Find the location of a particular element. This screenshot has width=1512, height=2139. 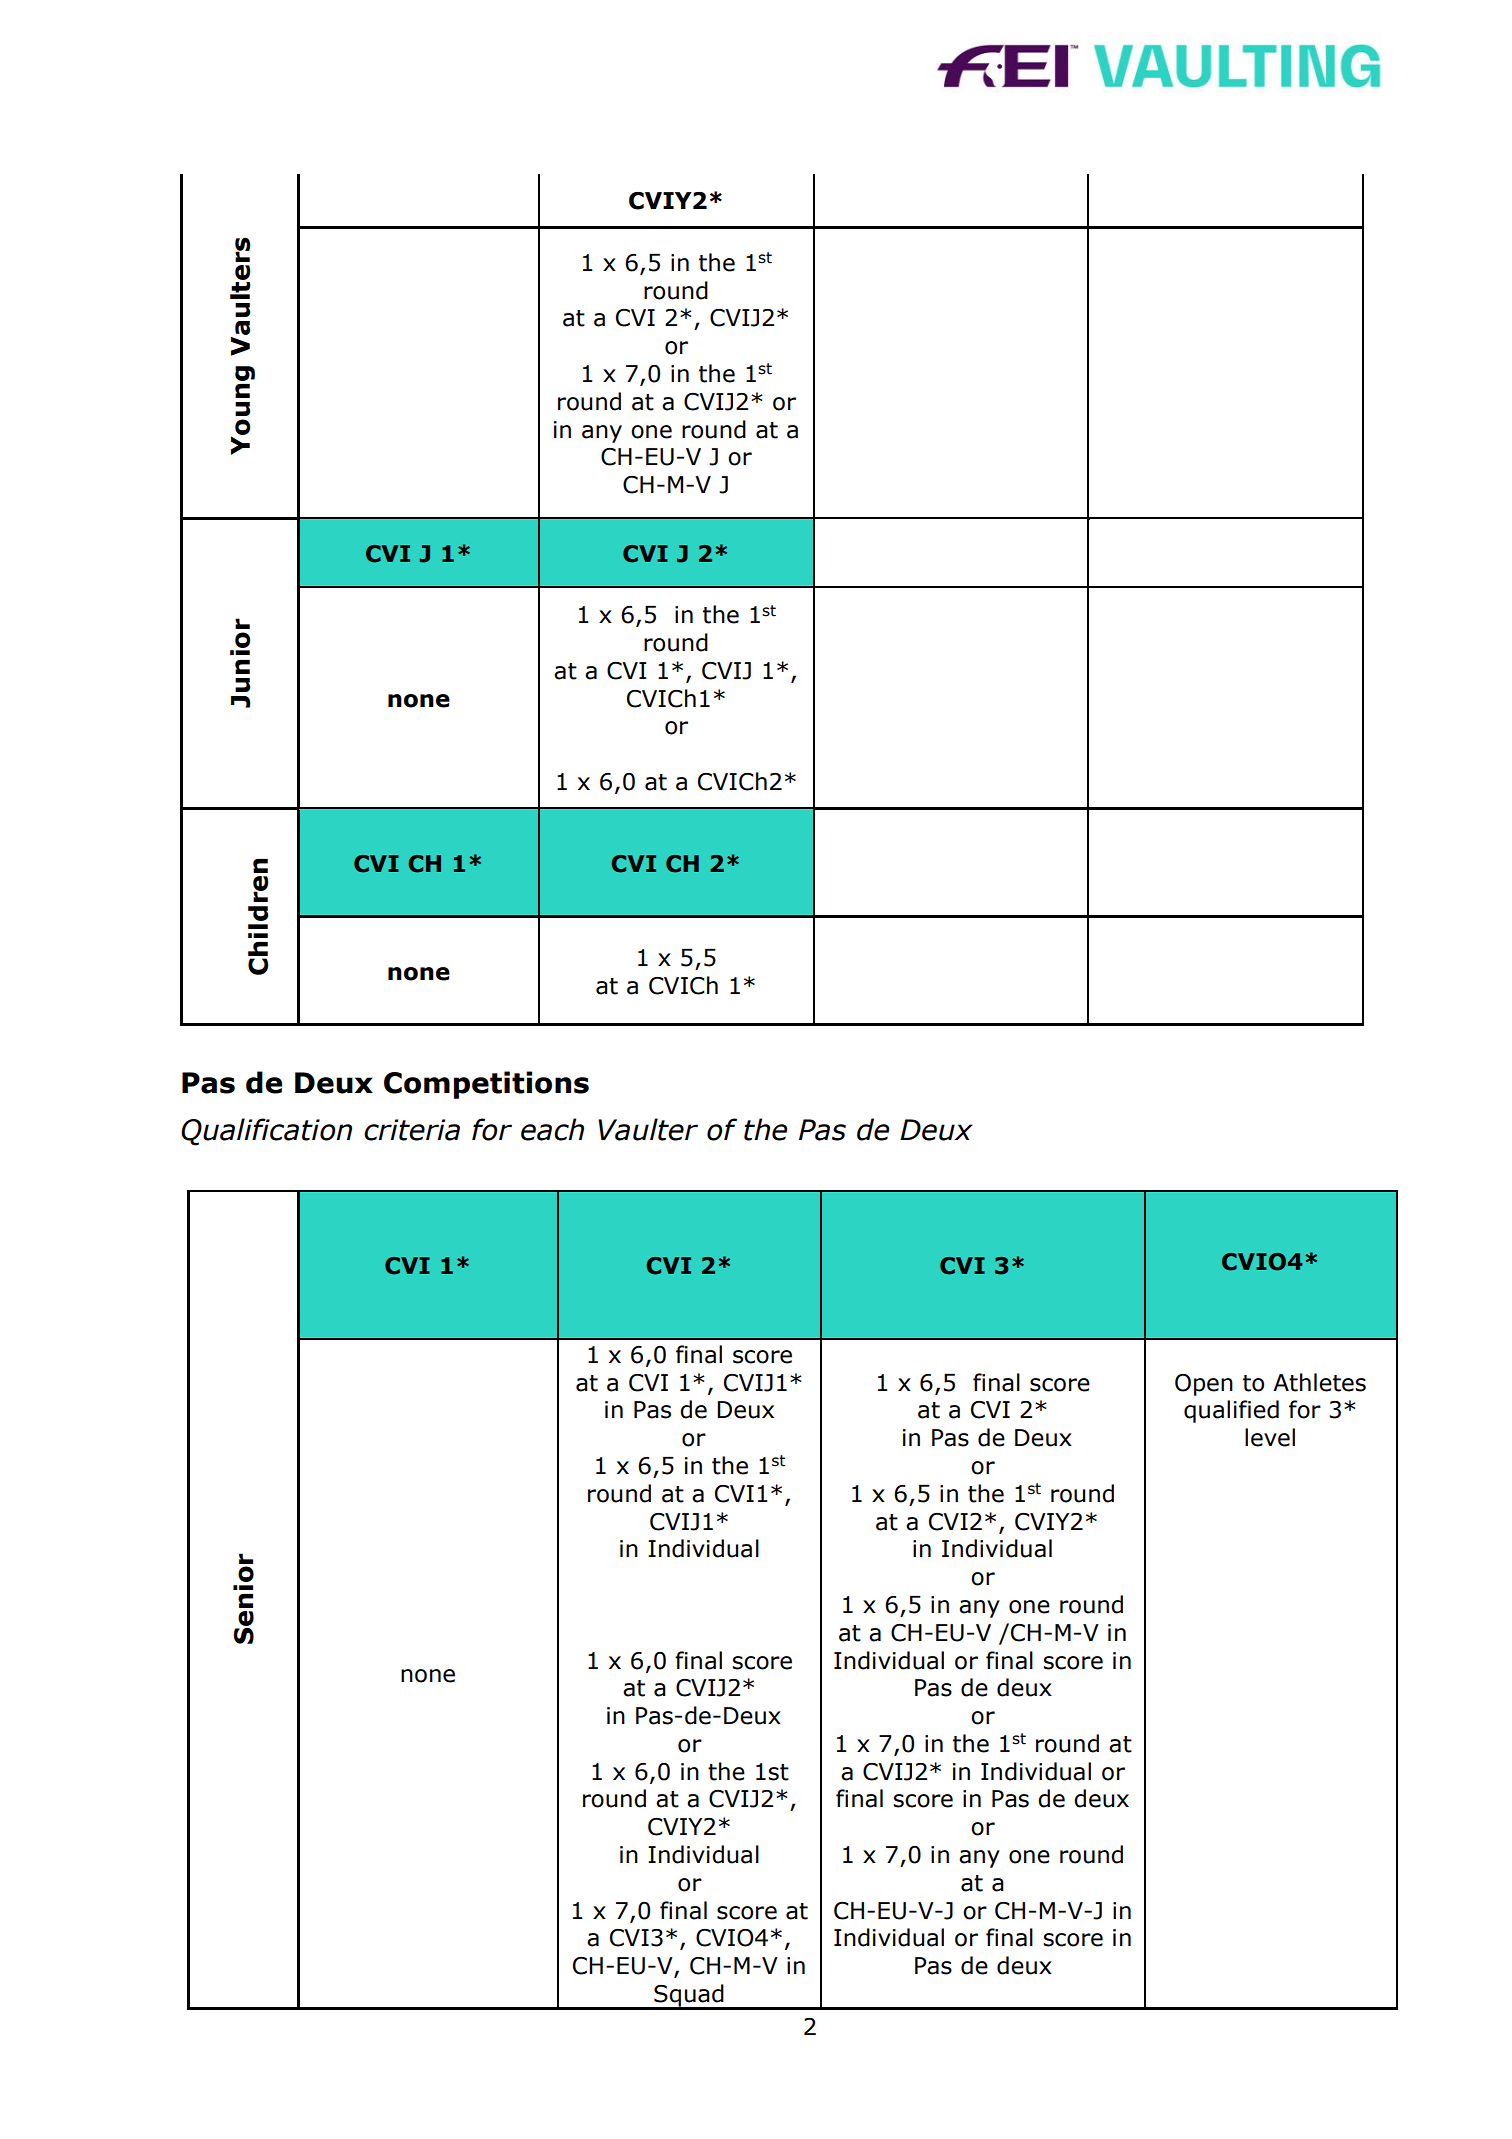

each is located at coordinates (552, 1129).
